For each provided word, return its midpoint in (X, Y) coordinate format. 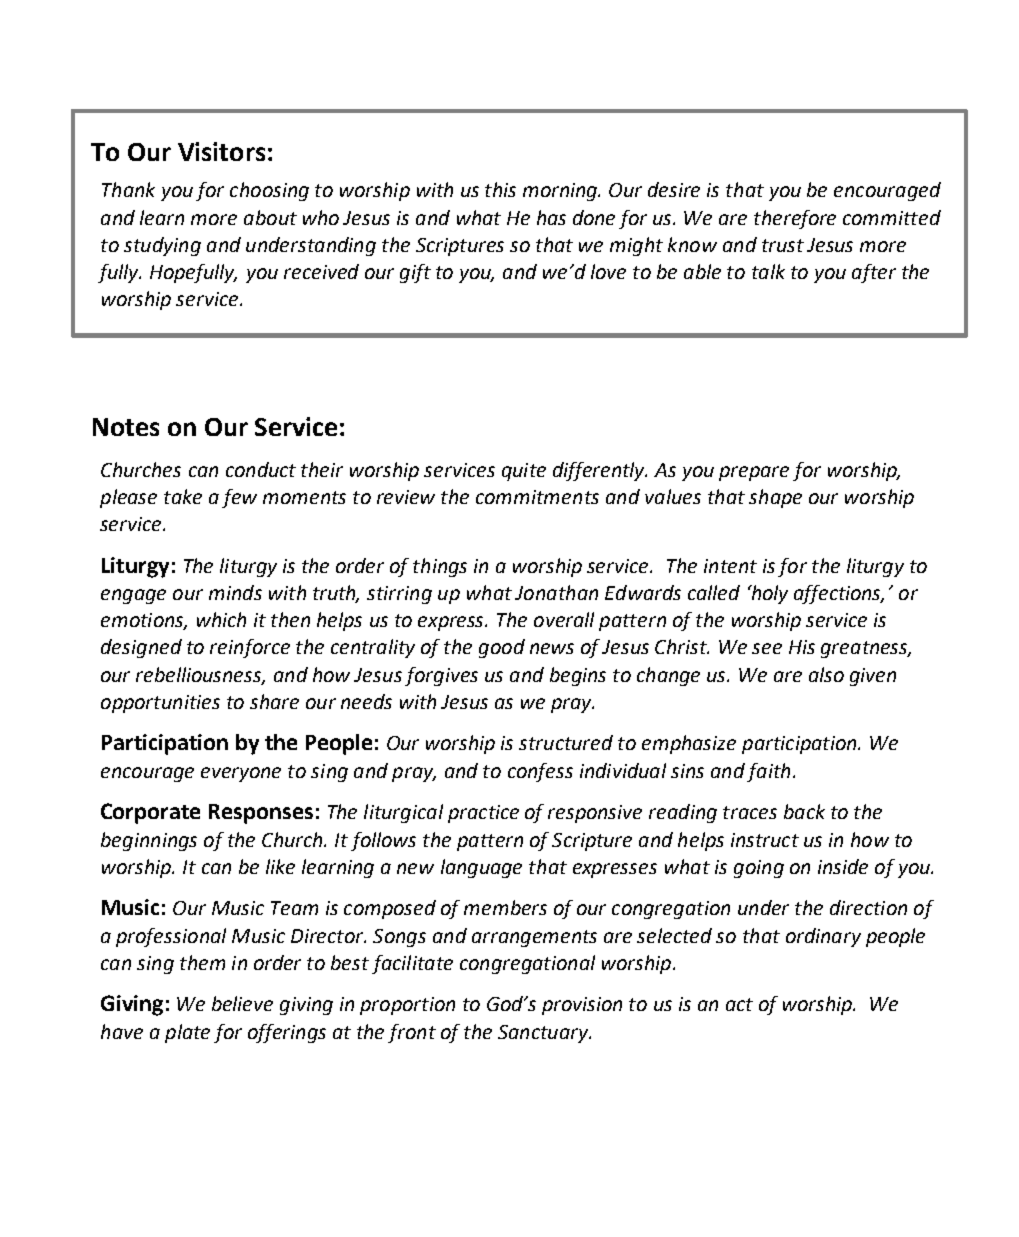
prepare (754, 473)
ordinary (823, 937)
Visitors (221, 151)
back (804, 811)
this (500, 189)
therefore (795, 219)
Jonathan (556, 592)
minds (235, 592)
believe (242, 1003)
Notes (126, 427)
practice (483, 814)
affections (839, 594)
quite (524, 472)
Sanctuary (544, 1034)
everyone (241, 774)
